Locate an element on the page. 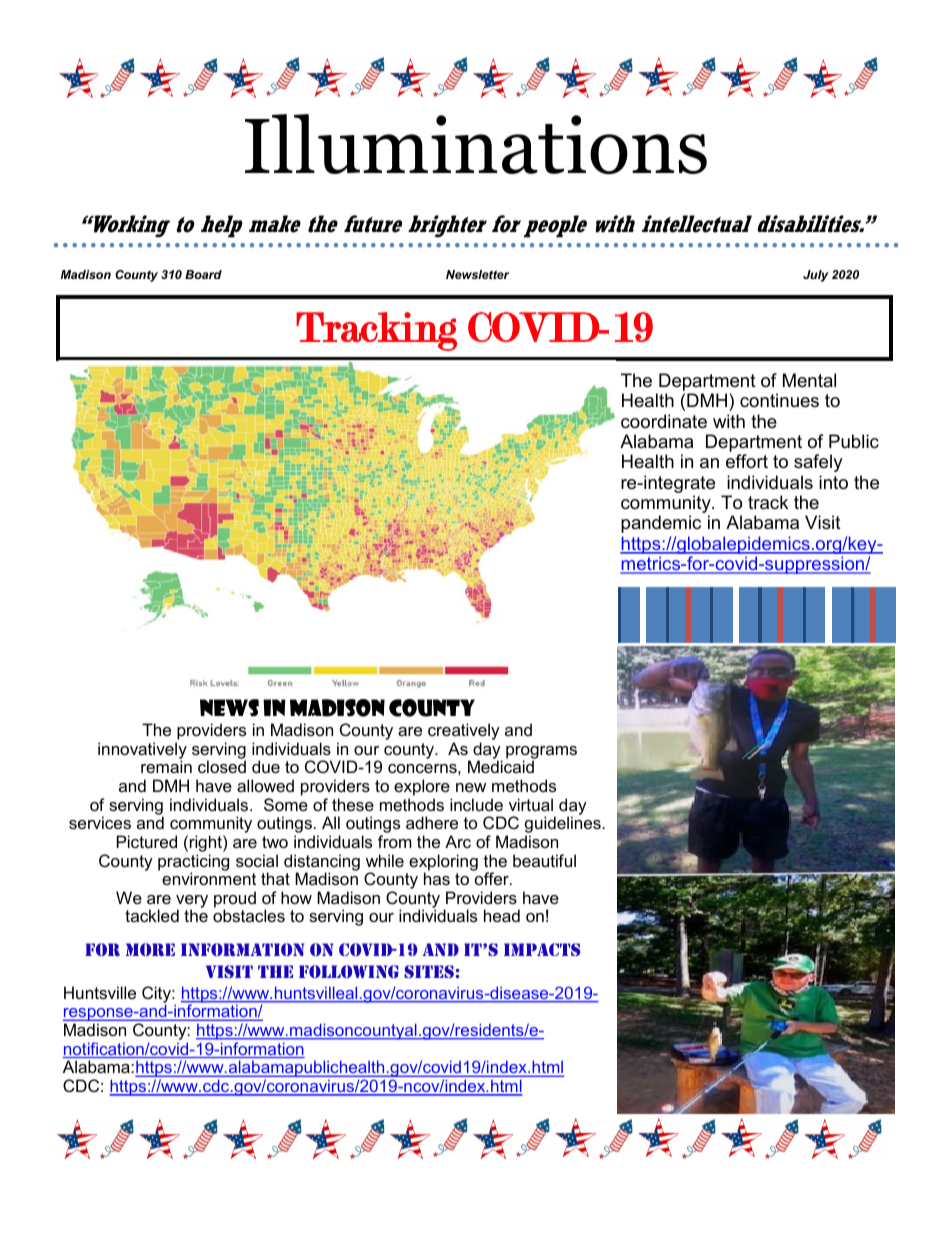 The width and height of the document is (952, 1233). effort is located at coordinates (747, 461).
